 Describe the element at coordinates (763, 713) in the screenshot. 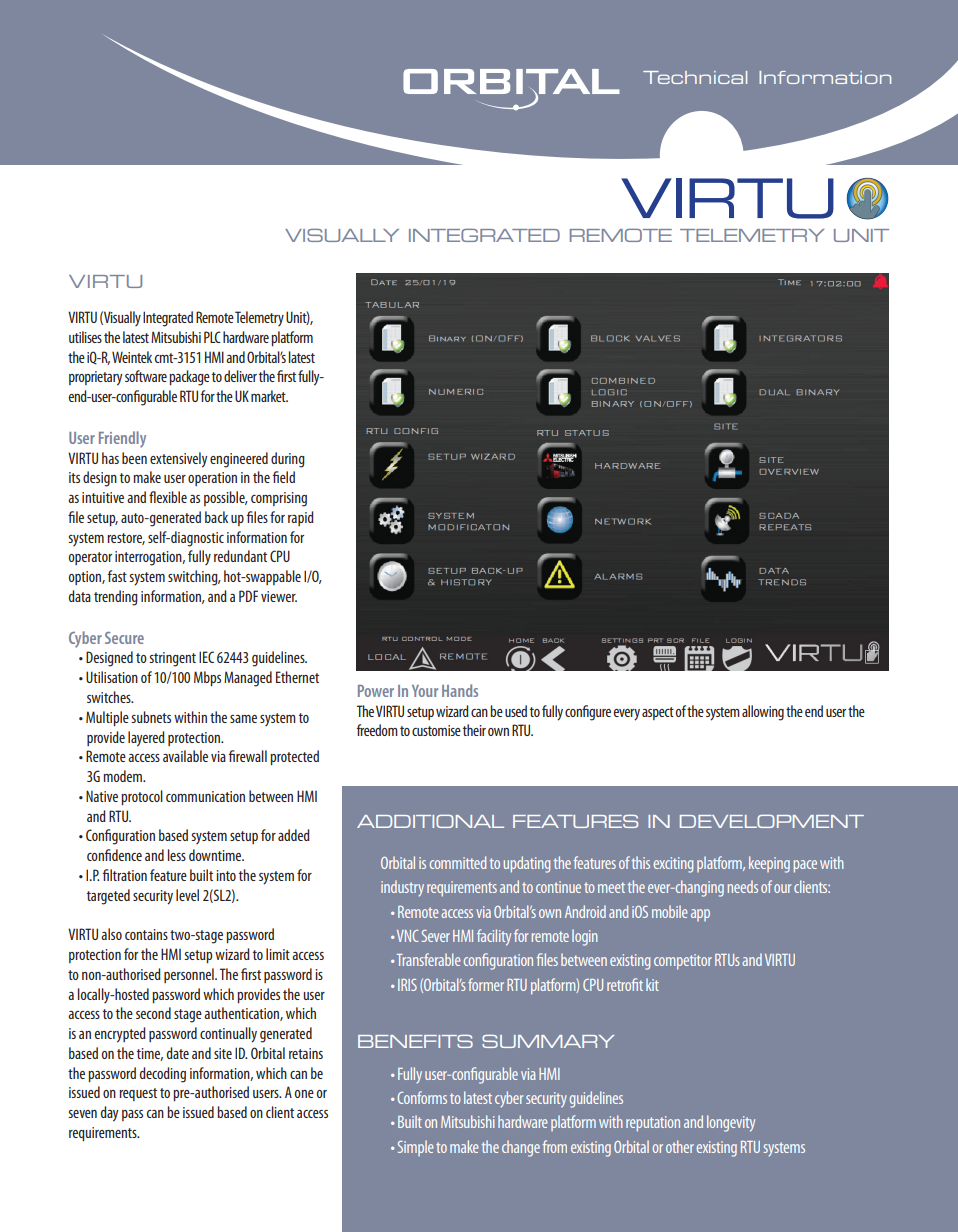

I see `allowing` at that location.
